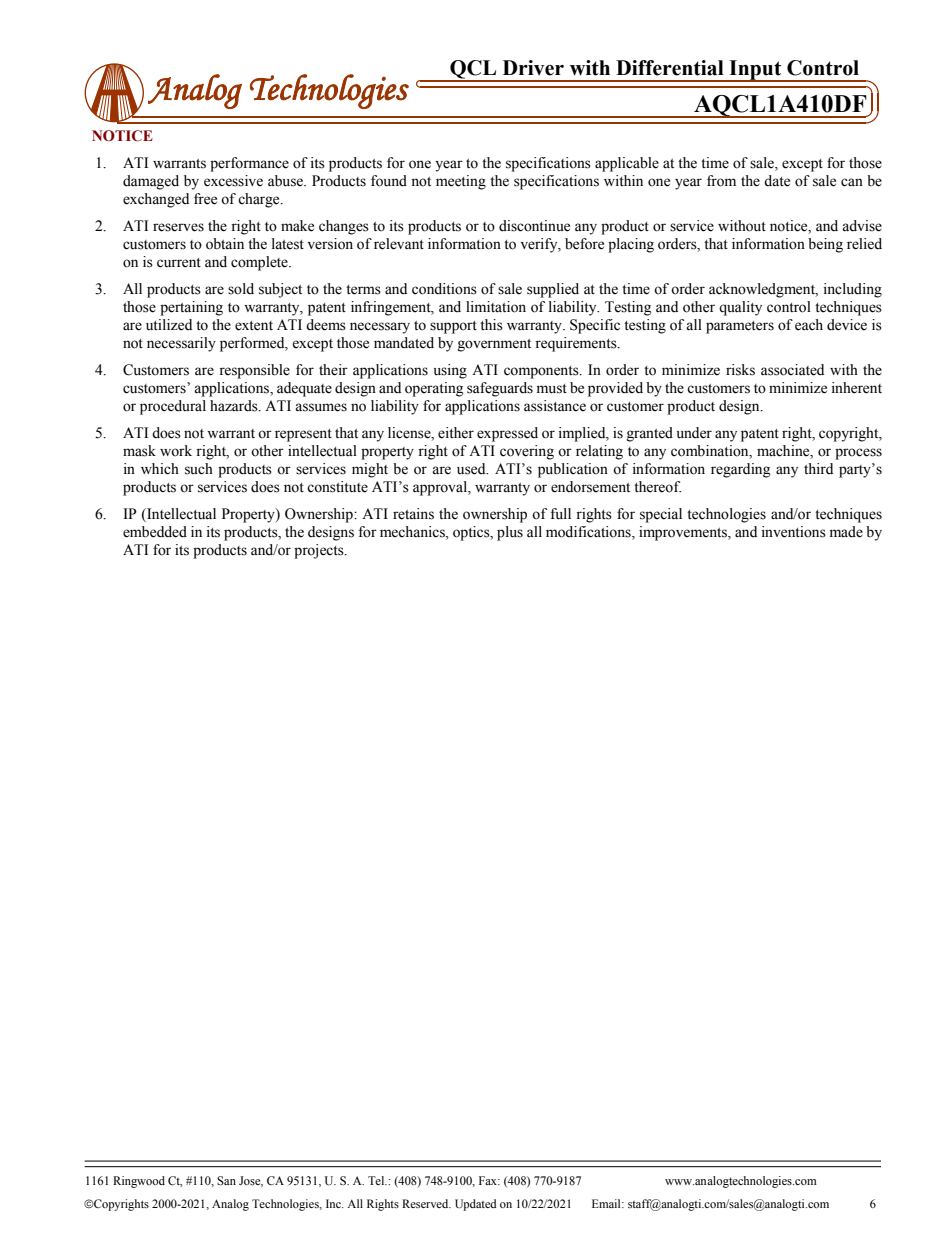  Describe the element at coordinates (794, 532) in the page. I see `inventions` at that location.
